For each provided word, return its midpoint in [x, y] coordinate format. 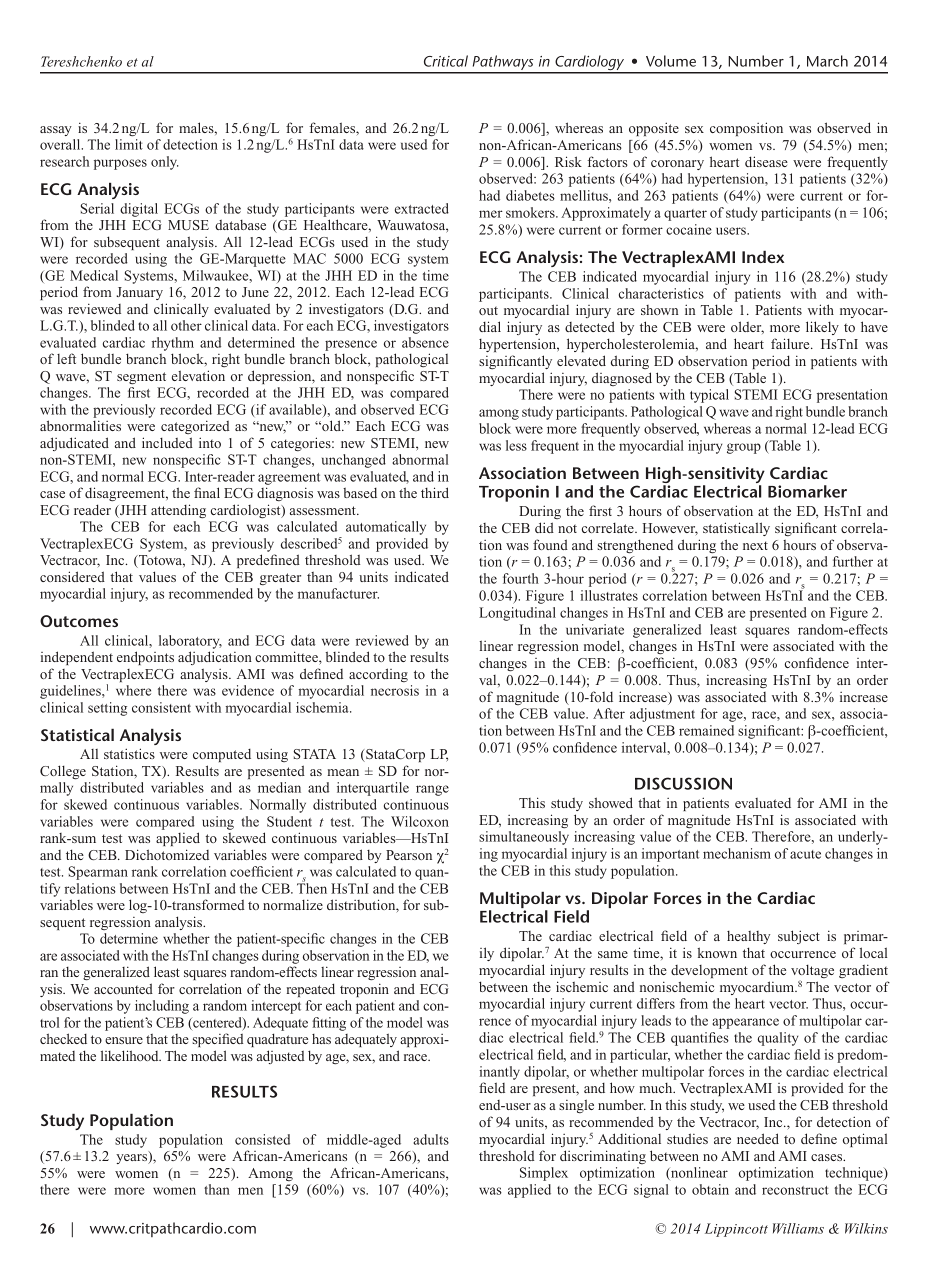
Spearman [98, 873]
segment [141, 378]
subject [799, 937]
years [133, 1158]
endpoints [145, 658]
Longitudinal [517, 614]
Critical [446, 61]
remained [706, 730]
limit [129, 144]
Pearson [409, 855]
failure [791, 343]
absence [425, 342]
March [827, 61]
